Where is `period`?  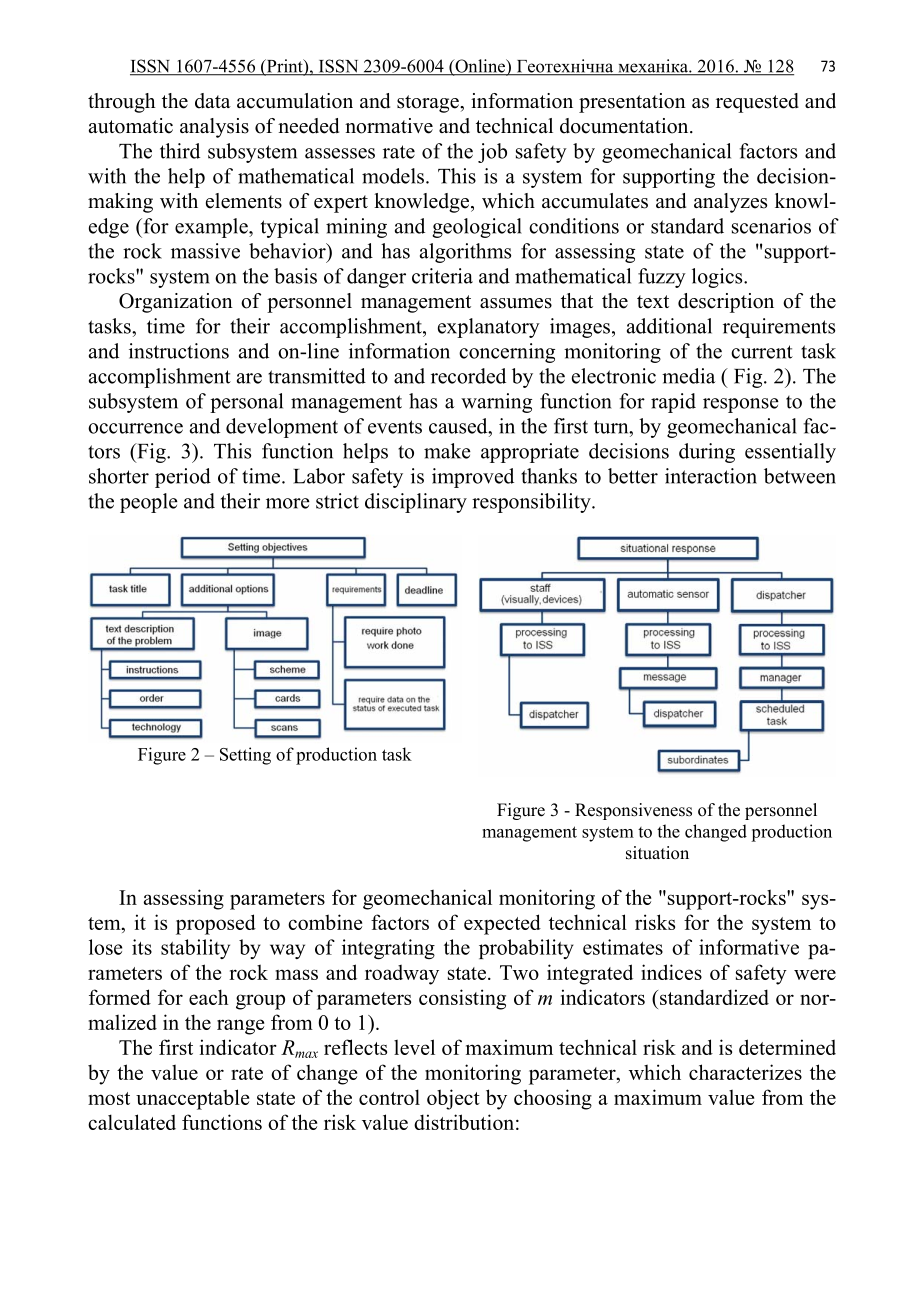
period is located at coordinates (183, 478).
